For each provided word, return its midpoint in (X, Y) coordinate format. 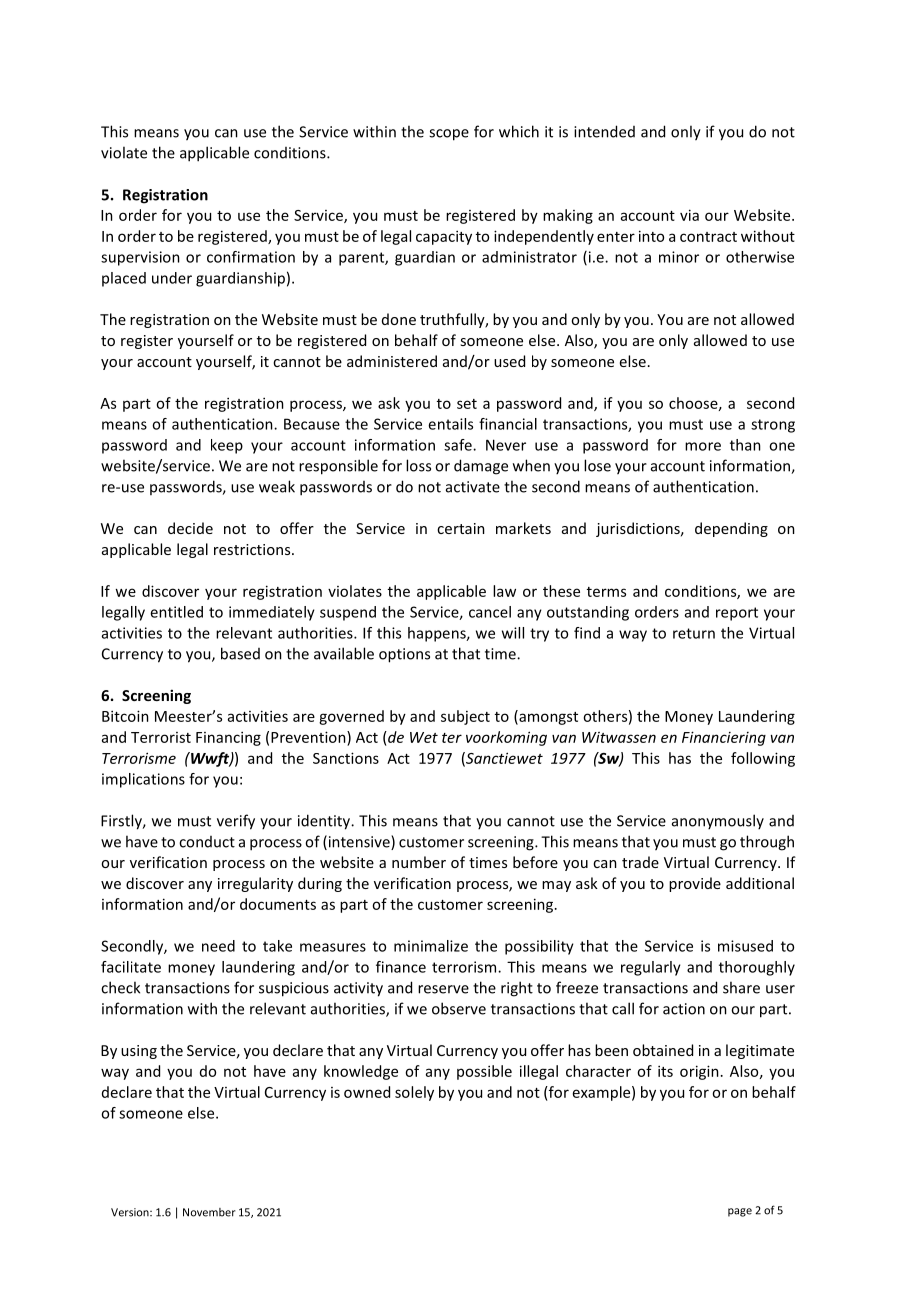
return (694, 633)
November (209, 1212)
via (689, 215)
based (240, 653)
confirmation (251, 257)
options (404, 655)
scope (449, 135)
